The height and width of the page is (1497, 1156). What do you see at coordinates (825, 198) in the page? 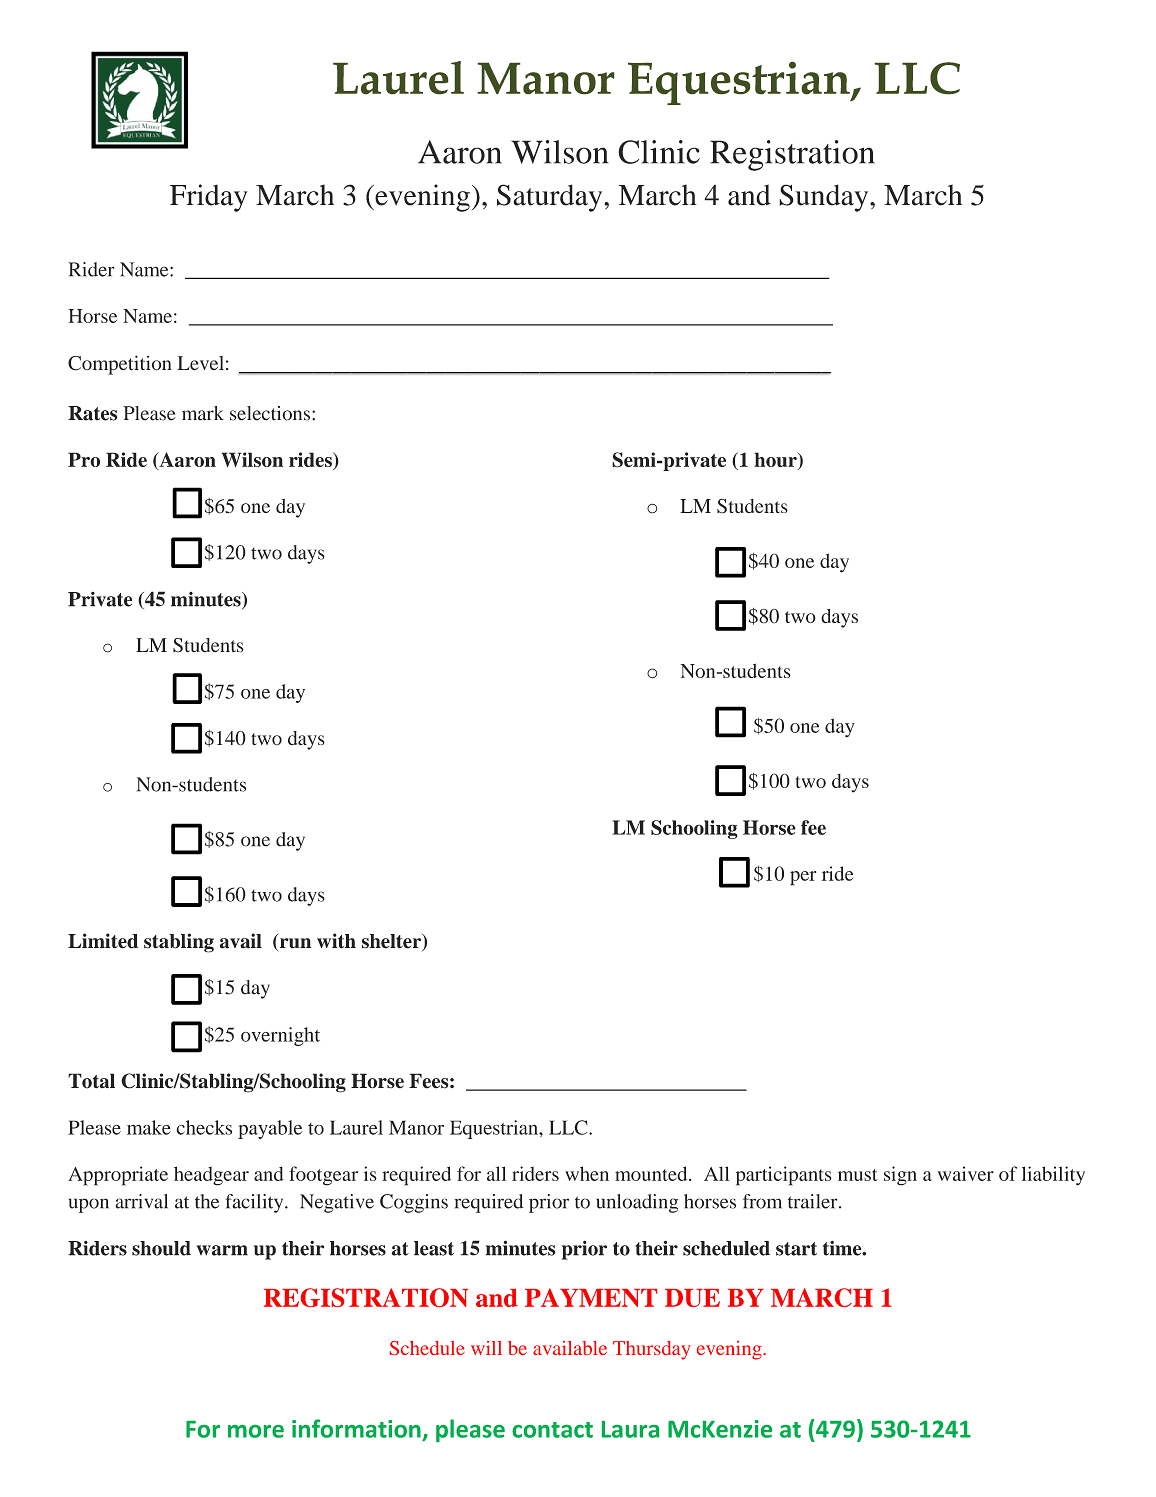
I see `Sunday` at bounding box center [825, 198].
